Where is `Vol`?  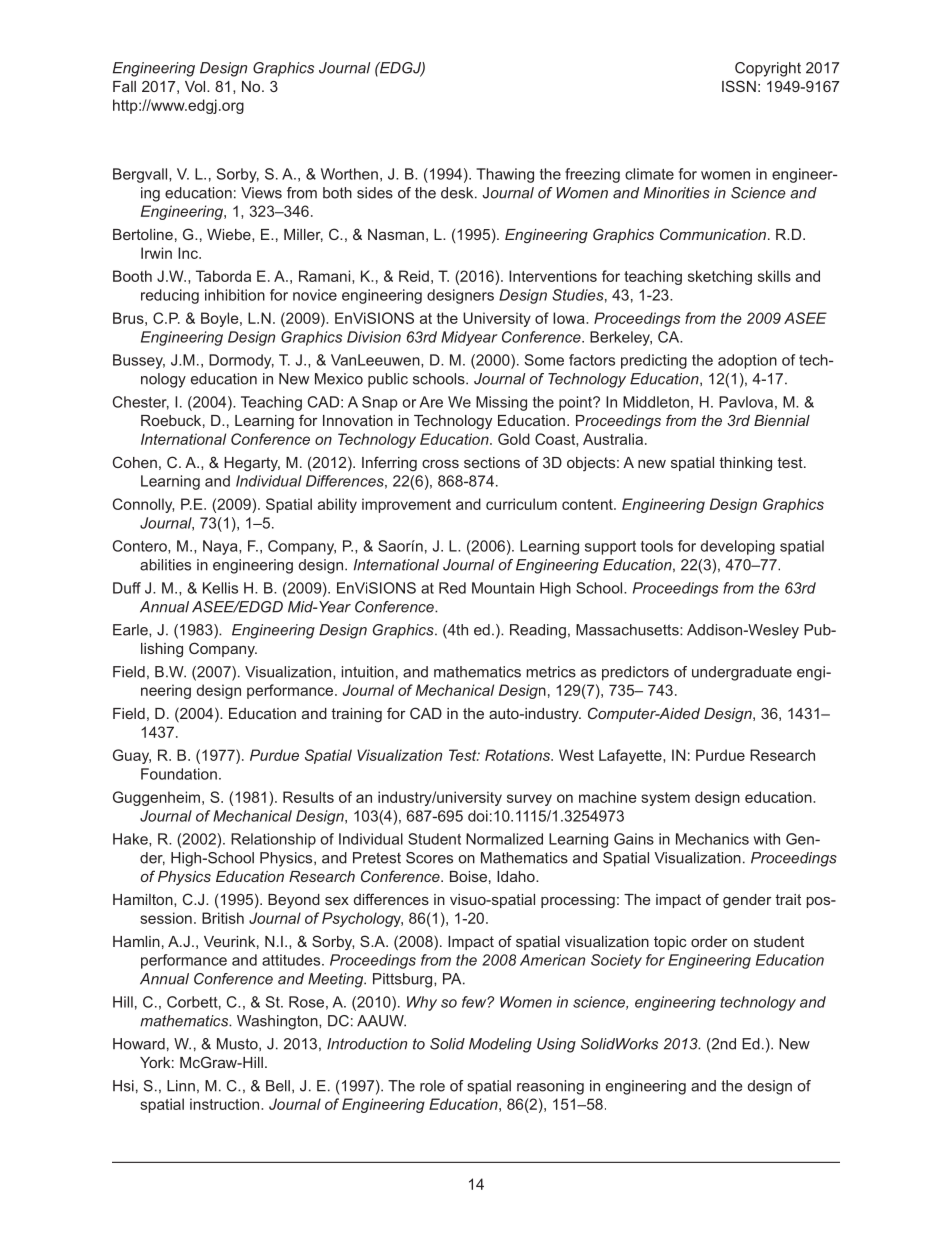
Vol is located at coordinates (196, 86).
